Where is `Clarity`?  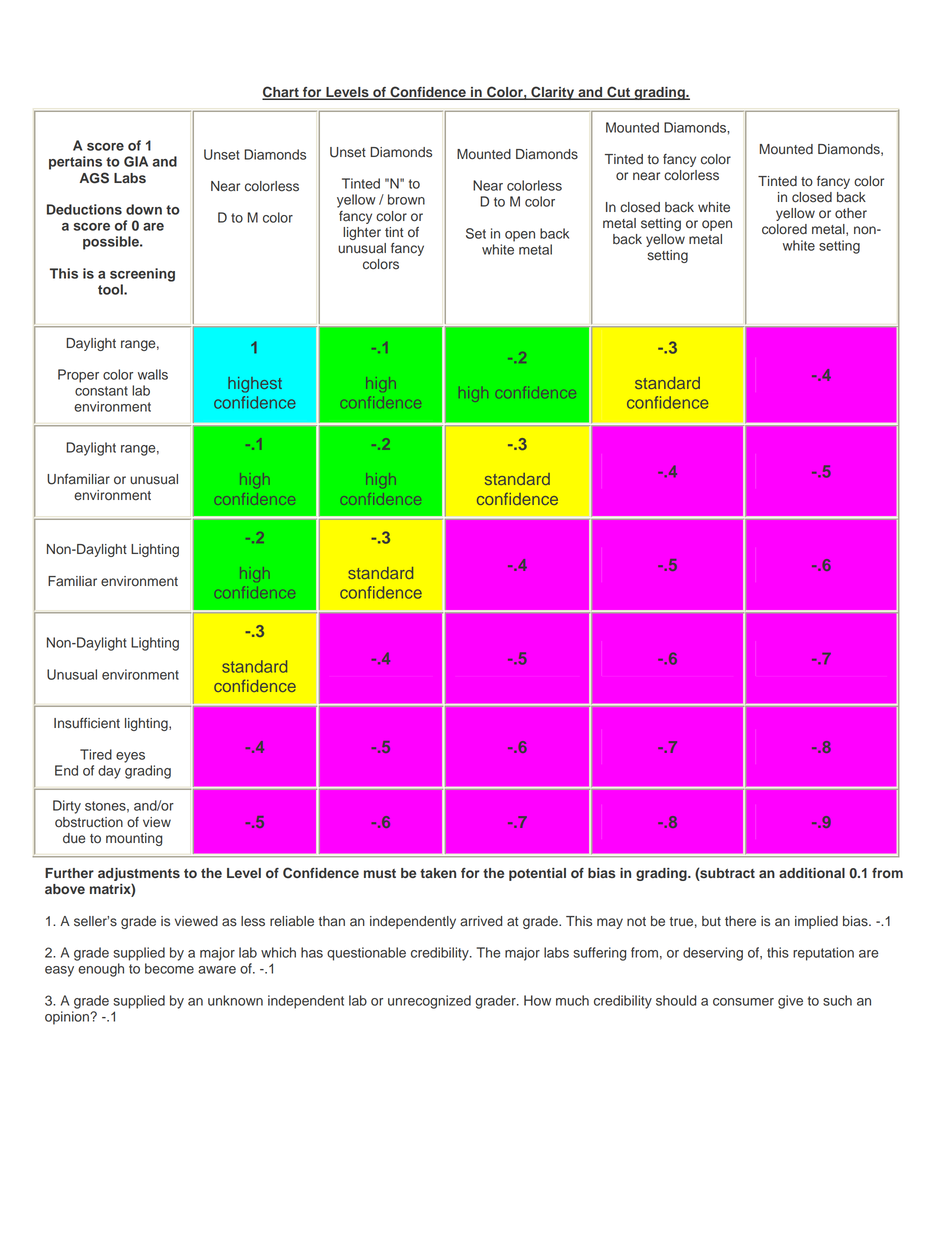
Clarity is located at coordinates (553, 93).
